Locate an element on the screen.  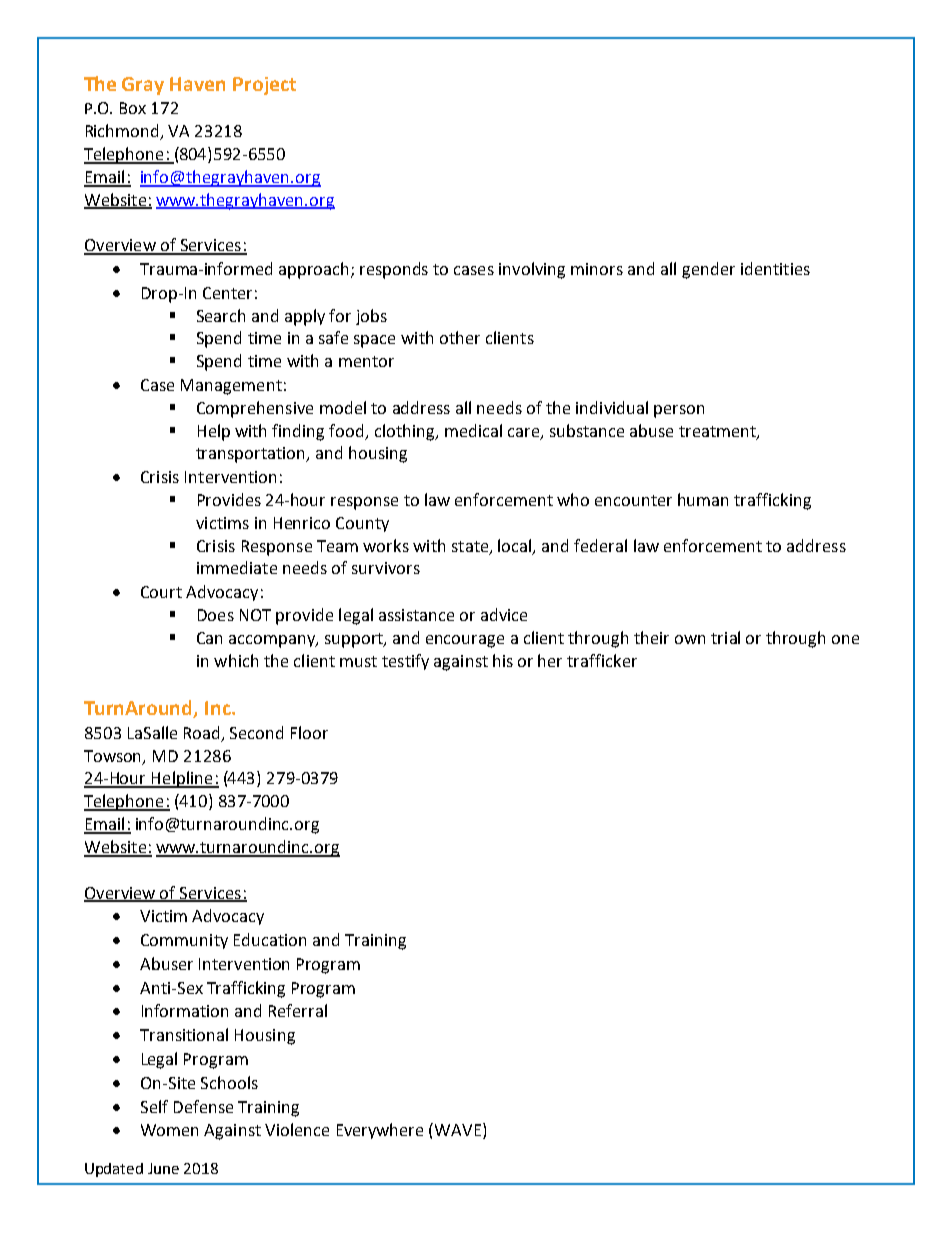
Box is located at coordinates (133, 108).
